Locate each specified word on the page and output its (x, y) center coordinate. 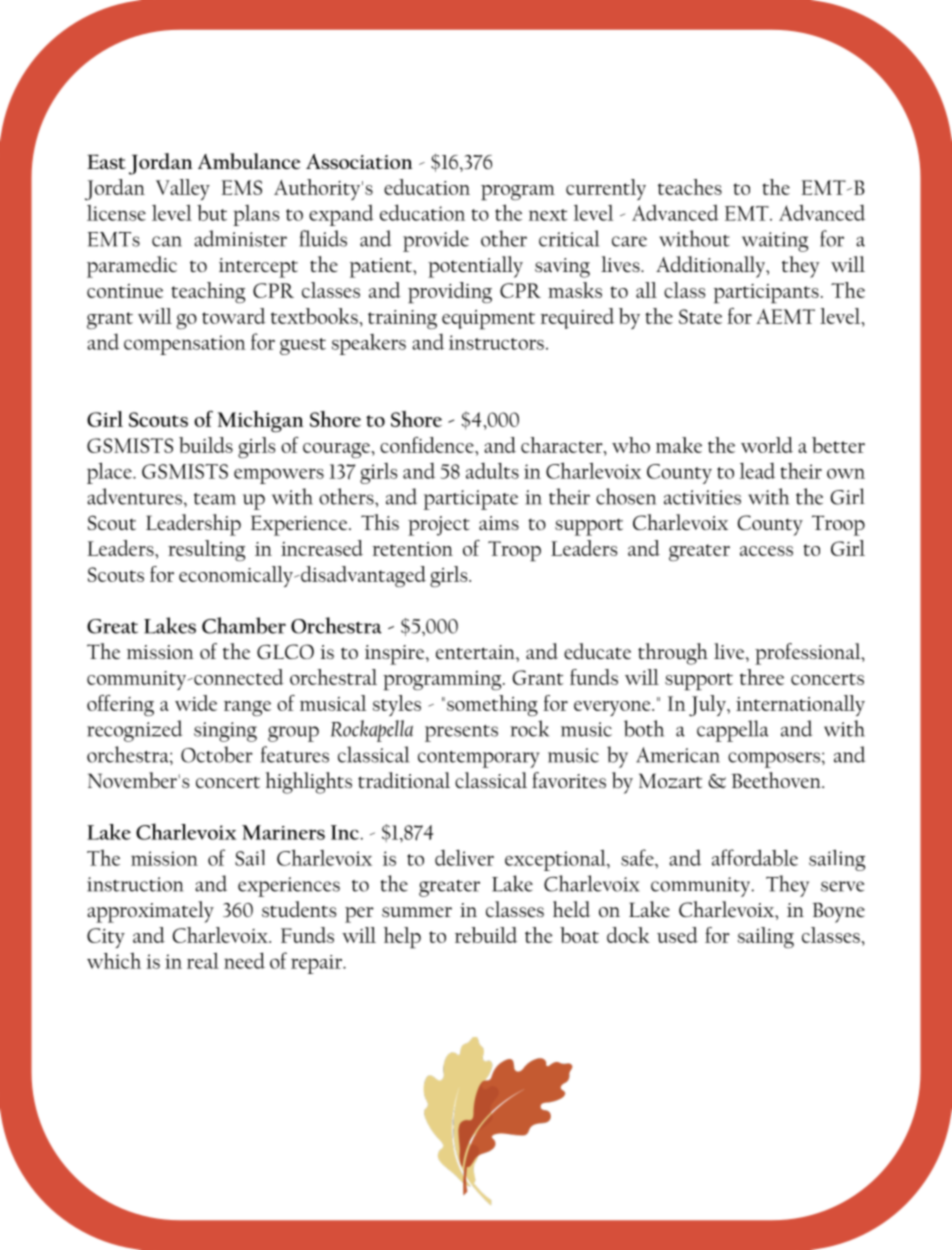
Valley (183, 189)
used (677, 935)
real (203, 961)
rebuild (486, 935)
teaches (690, 187)
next (548, 215)
